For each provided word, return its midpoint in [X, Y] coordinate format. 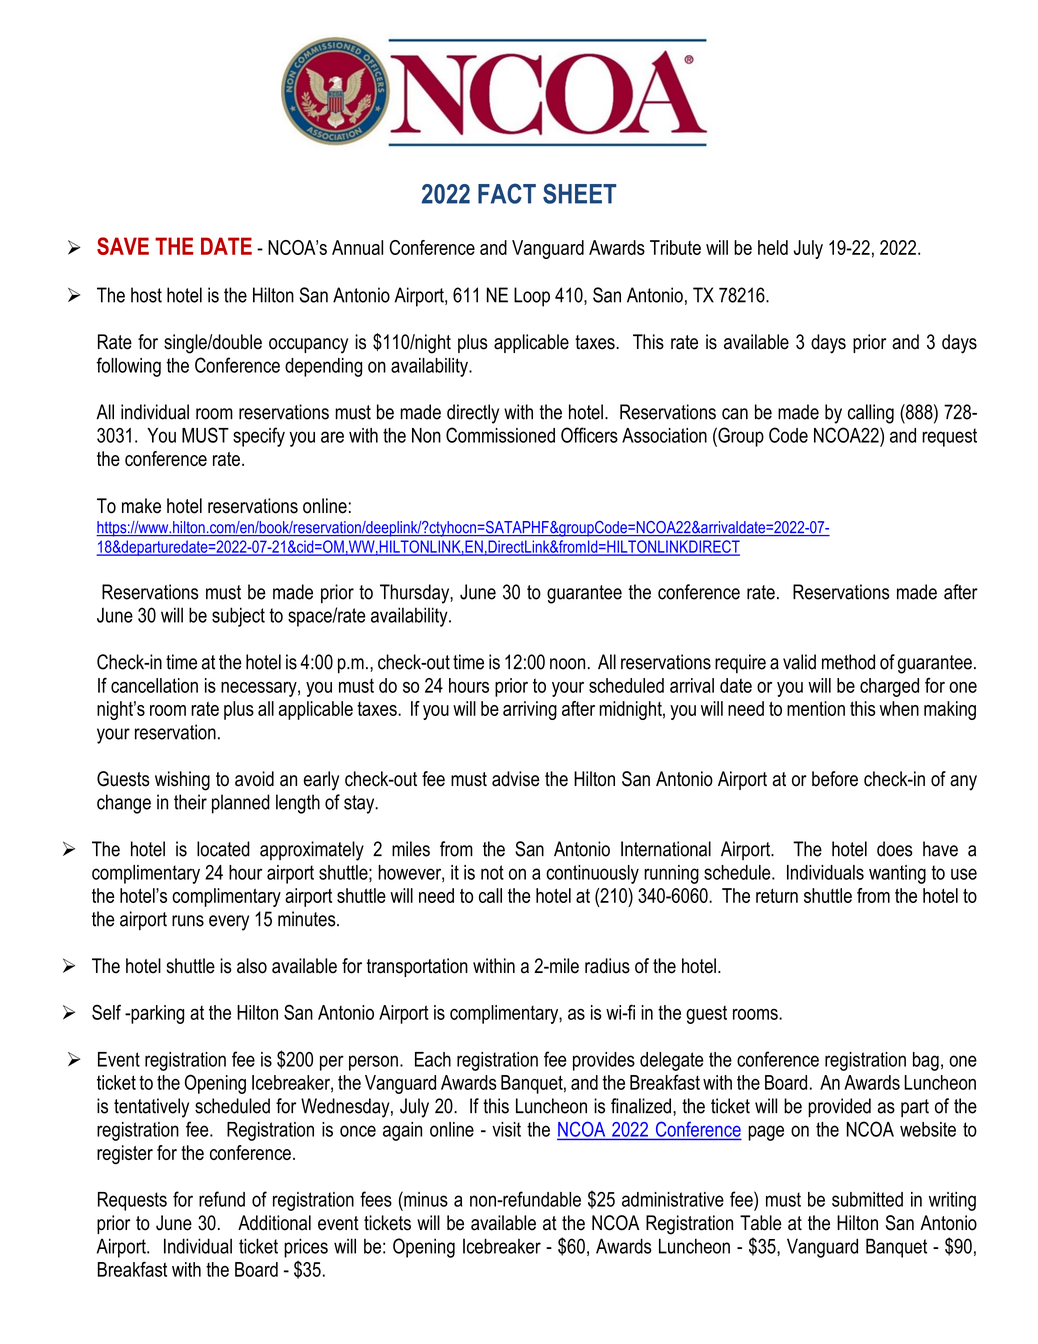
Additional [274, 1223]
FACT [507, 193]
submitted [867, 1199]
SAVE [123, 246]
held [773, 247]
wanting [897, 874]
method [848, 662]
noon [567, 664]
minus [425, 1199]
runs [188, 921]
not [492, 872]
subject [238, 617]
